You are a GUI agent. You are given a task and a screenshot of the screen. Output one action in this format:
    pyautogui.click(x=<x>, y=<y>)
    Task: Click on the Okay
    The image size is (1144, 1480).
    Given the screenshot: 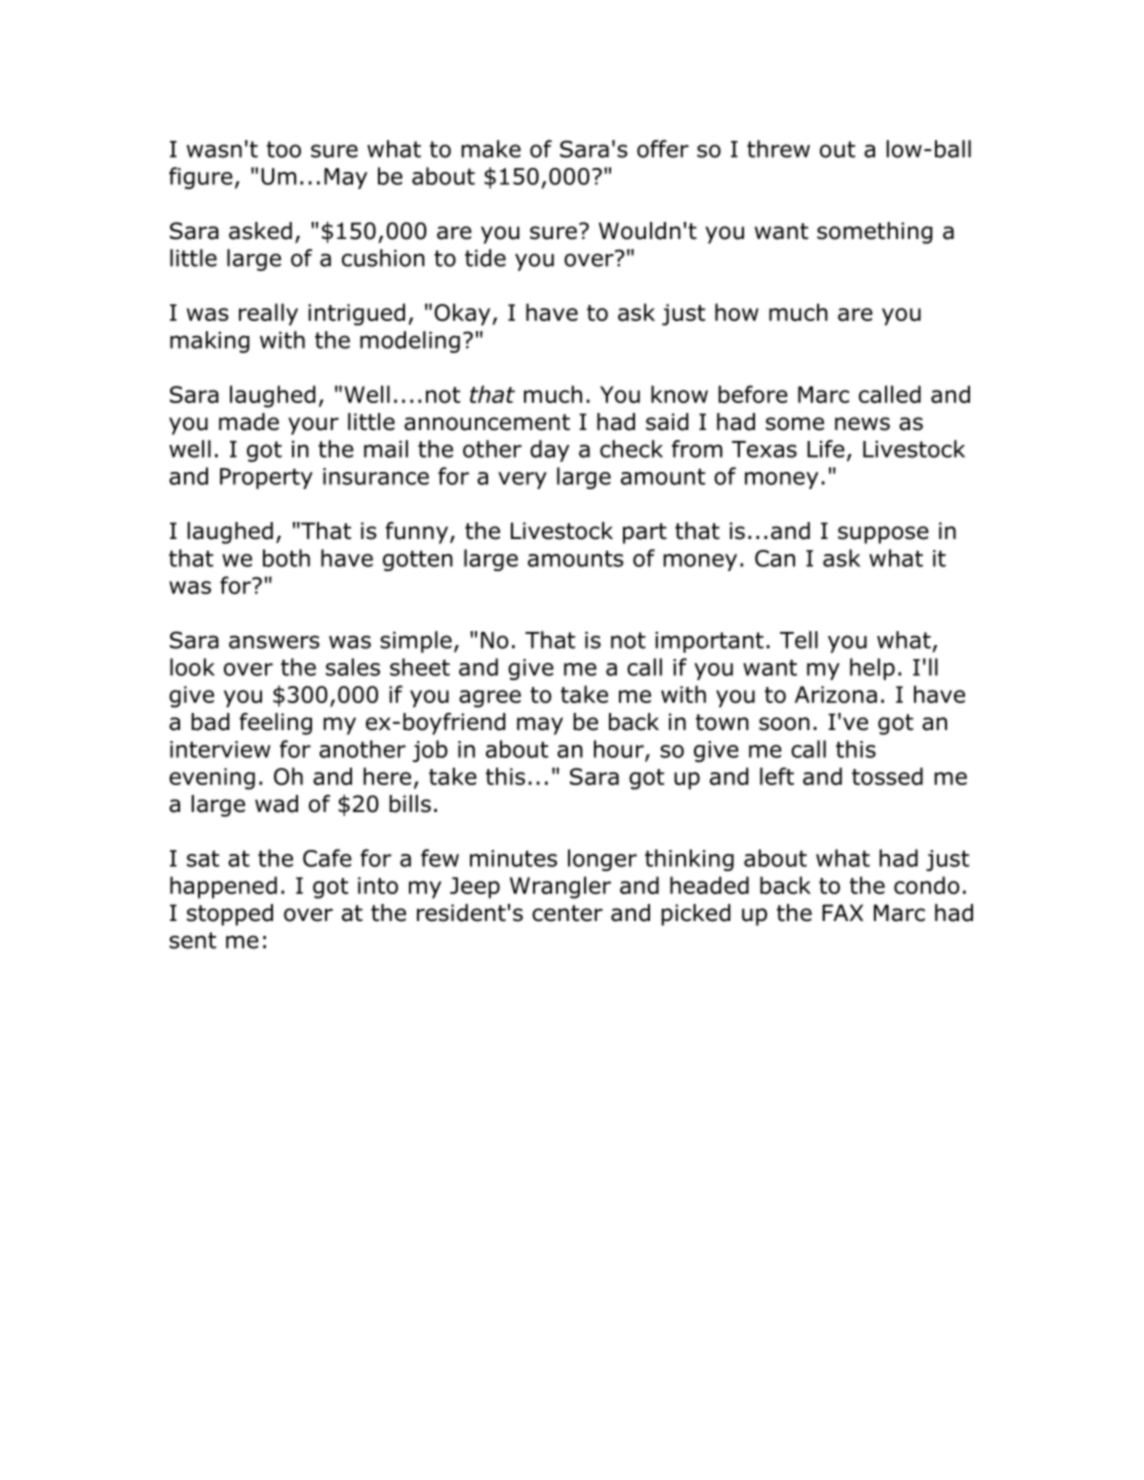 What is the action you would take?
    pyautogui.click(x=463, y=314)
